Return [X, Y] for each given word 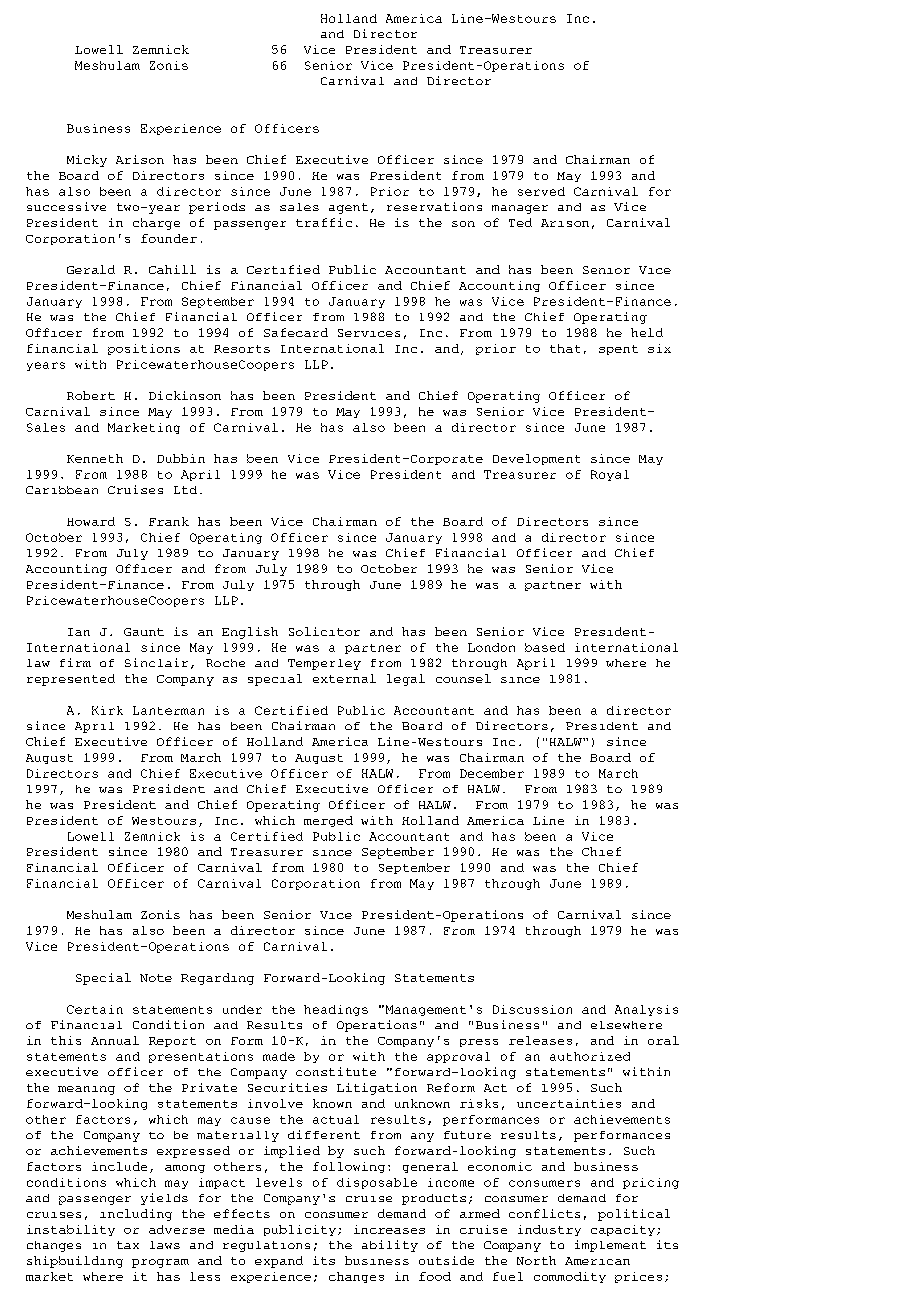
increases [389, 1229]
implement [610, 1246]
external [344, 678]
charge [156, 224]
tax [128, 1245]
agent [348, 208]
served [541, 191]
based [545, 647]
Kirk [107, 710]
